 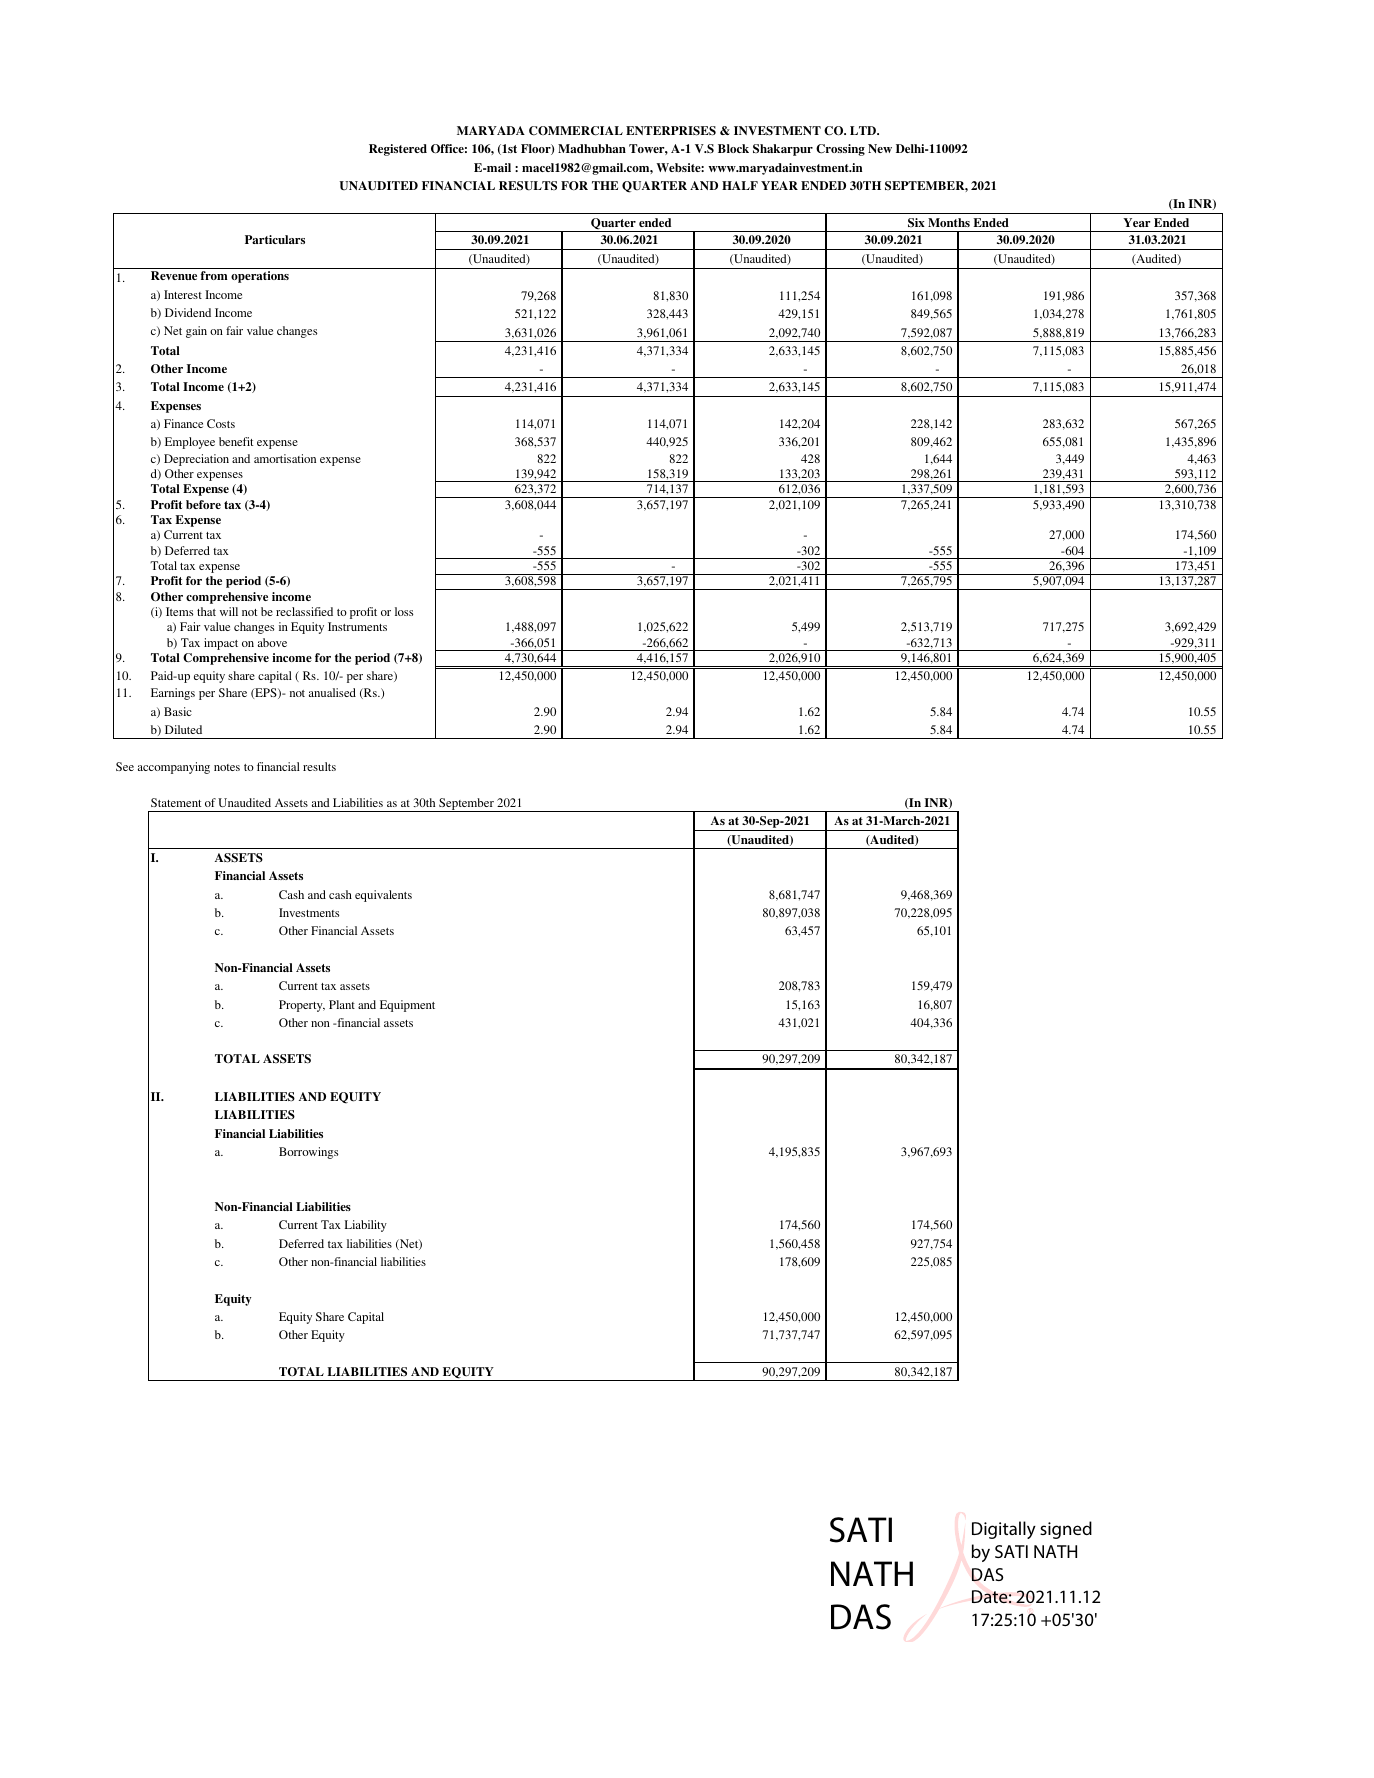 What do you see at coordinates (275, 239) in the document?
I see `Particulars` at bounding box center [275, 239].
